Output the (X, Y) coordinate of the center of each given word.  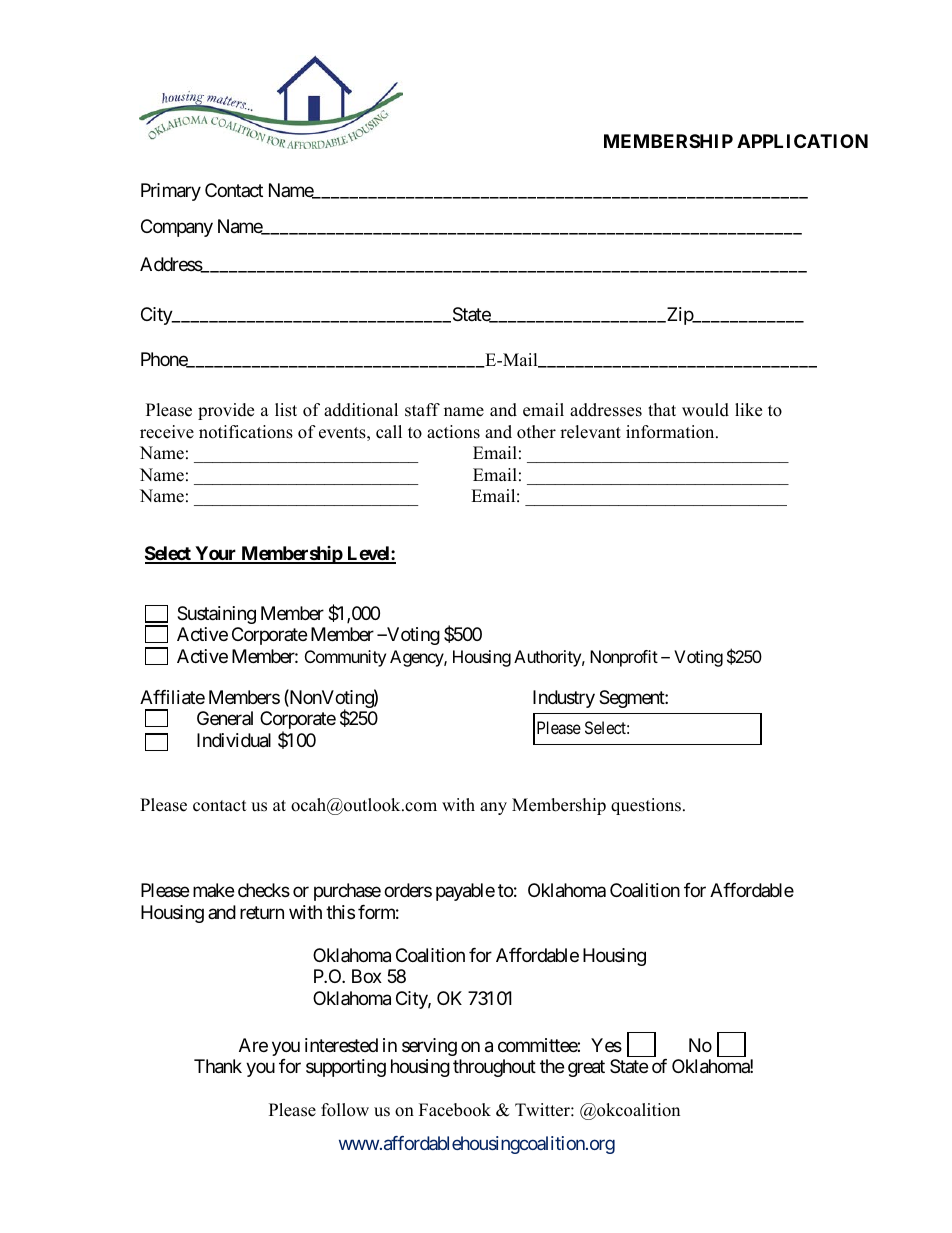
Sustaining (216, 615)
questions (647, 806)
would (705, 410)
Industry (564, 699)
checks (264, 890)
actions (453, 432)
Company (177, 228)
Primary (171, 192)
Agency (417, 658)
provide (226, 411)
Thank (218, 1066)
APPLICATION (802, 141)
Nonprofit (624, 658)
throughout (494, 1068)
